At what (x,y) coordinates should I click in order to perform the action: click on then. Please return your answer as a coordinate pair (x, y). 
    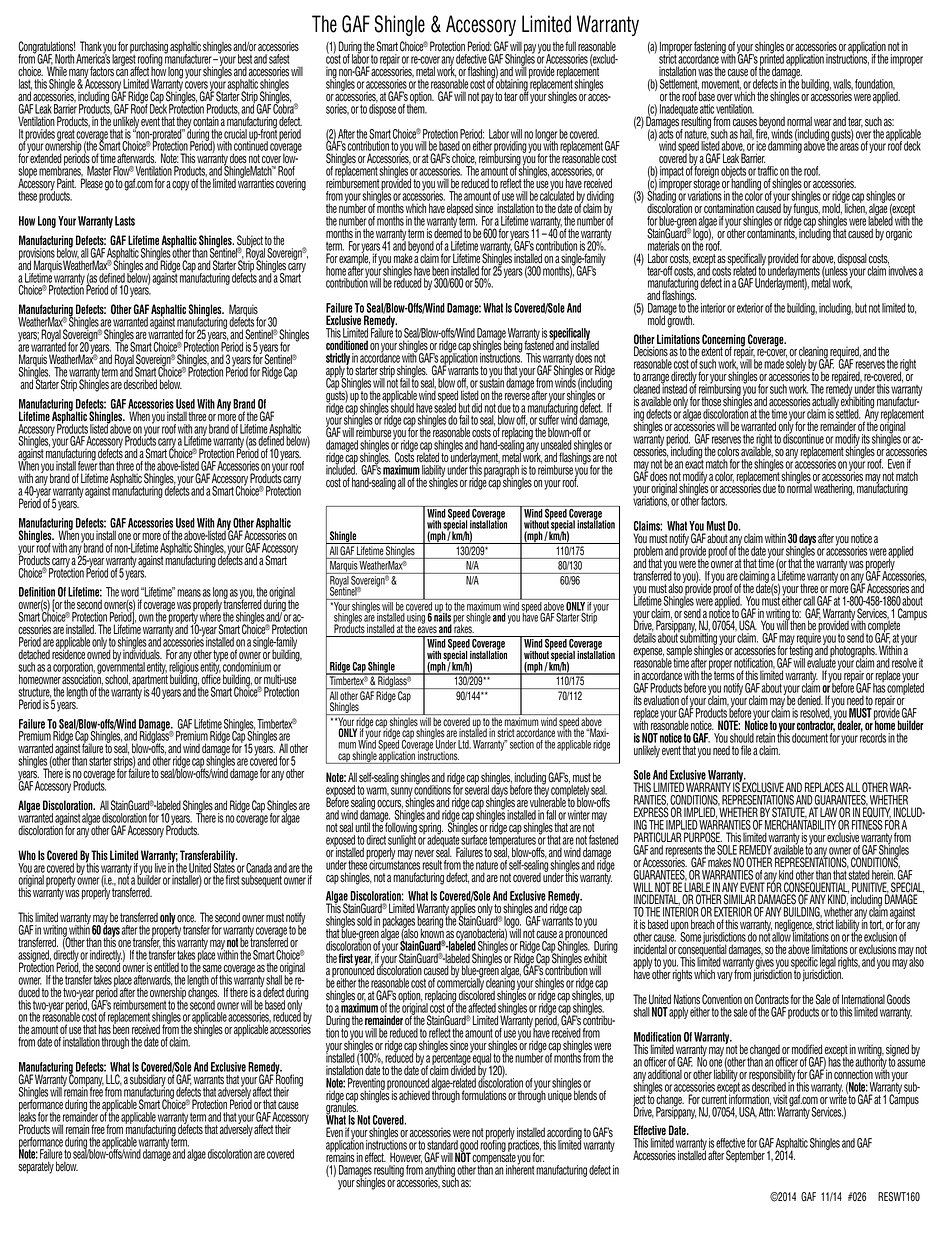
    Looking at the image, I should click on (797, 624).
